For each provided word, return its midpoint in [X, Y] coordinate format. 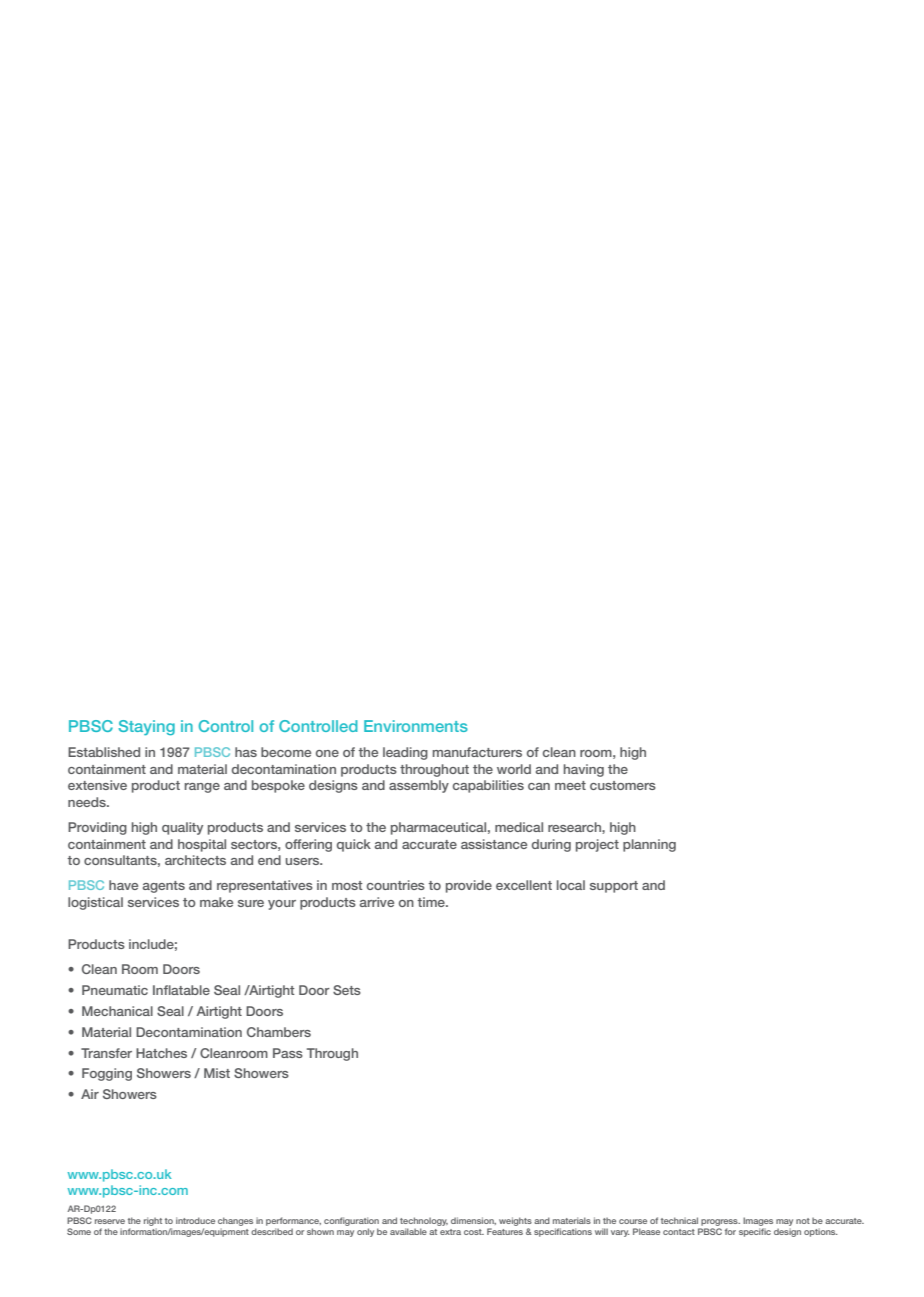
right [153, 1223]
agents [164, 887]
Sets [347, 990]
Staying [146, 728]
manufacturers [477, 752]
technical [679, 1220]
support [614, 887]
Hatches [161, 1053]
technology [424, 1223]
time [432, 902]
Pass [288, 1053]
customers [623, 785]
